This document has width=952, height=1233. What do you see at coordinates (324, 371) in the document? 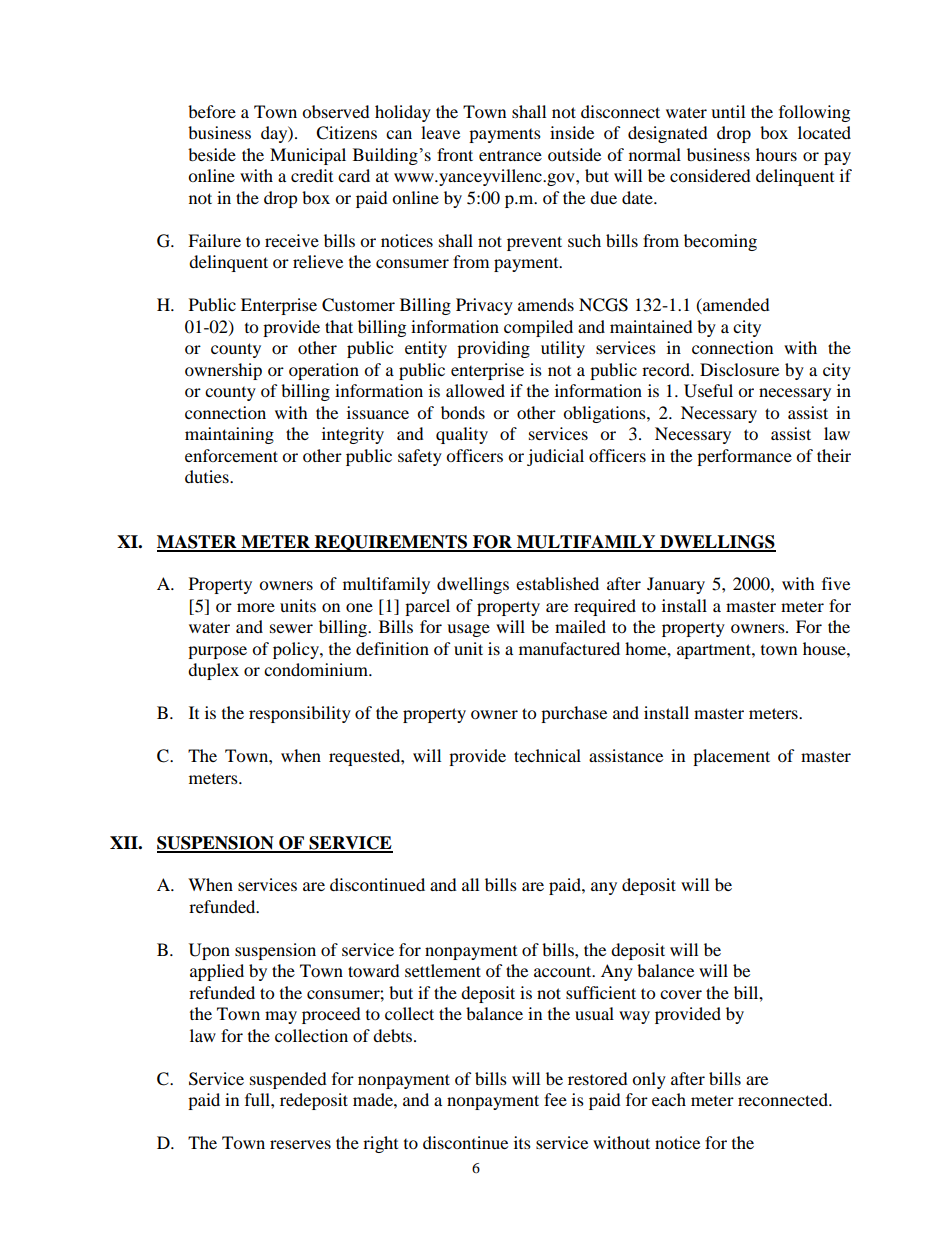
I see `operation` at bounding box center [324, 371].
